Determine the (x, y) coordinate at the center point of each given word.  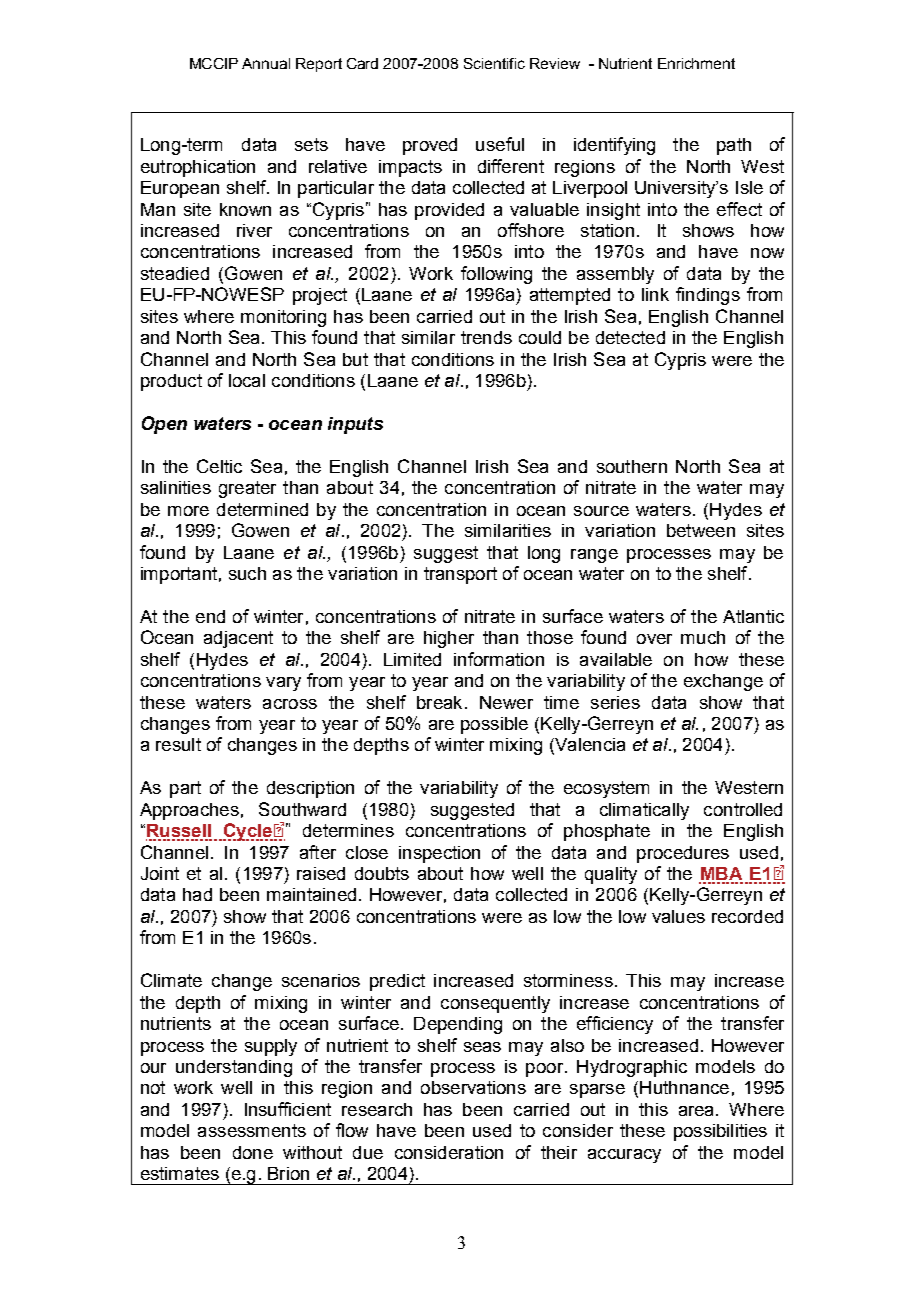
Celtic (219, 466)
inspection (439, 854)
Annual (266, 63)
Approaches (189, 811)
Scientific (494, 63)
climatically (644, 811)
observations (473, 1087)
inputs (355, 425)
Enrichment (696, 63)
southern (632, 466)
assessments (252, 1130)
